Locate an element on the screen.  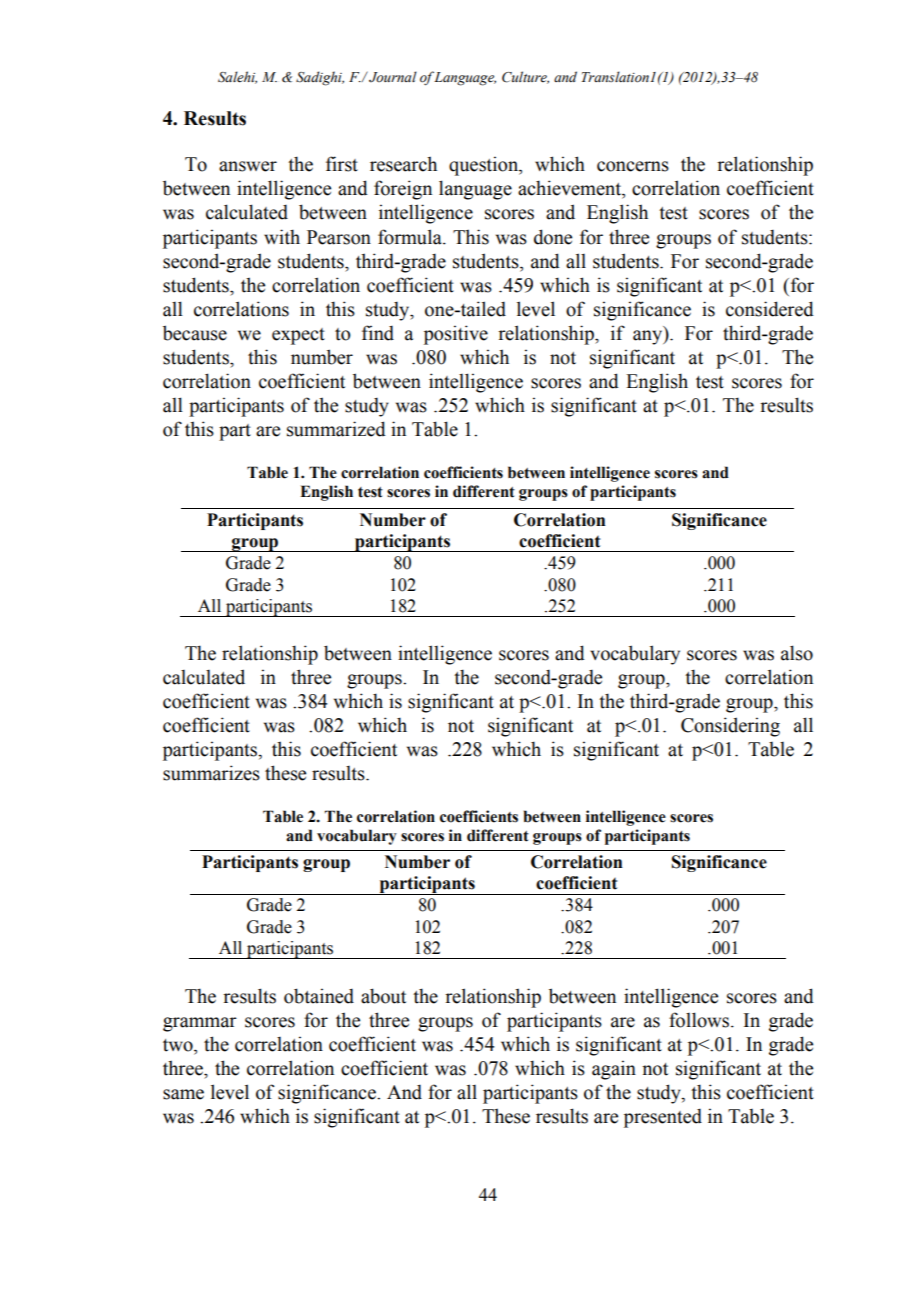
summarized is located at coordinates (336, 429).
